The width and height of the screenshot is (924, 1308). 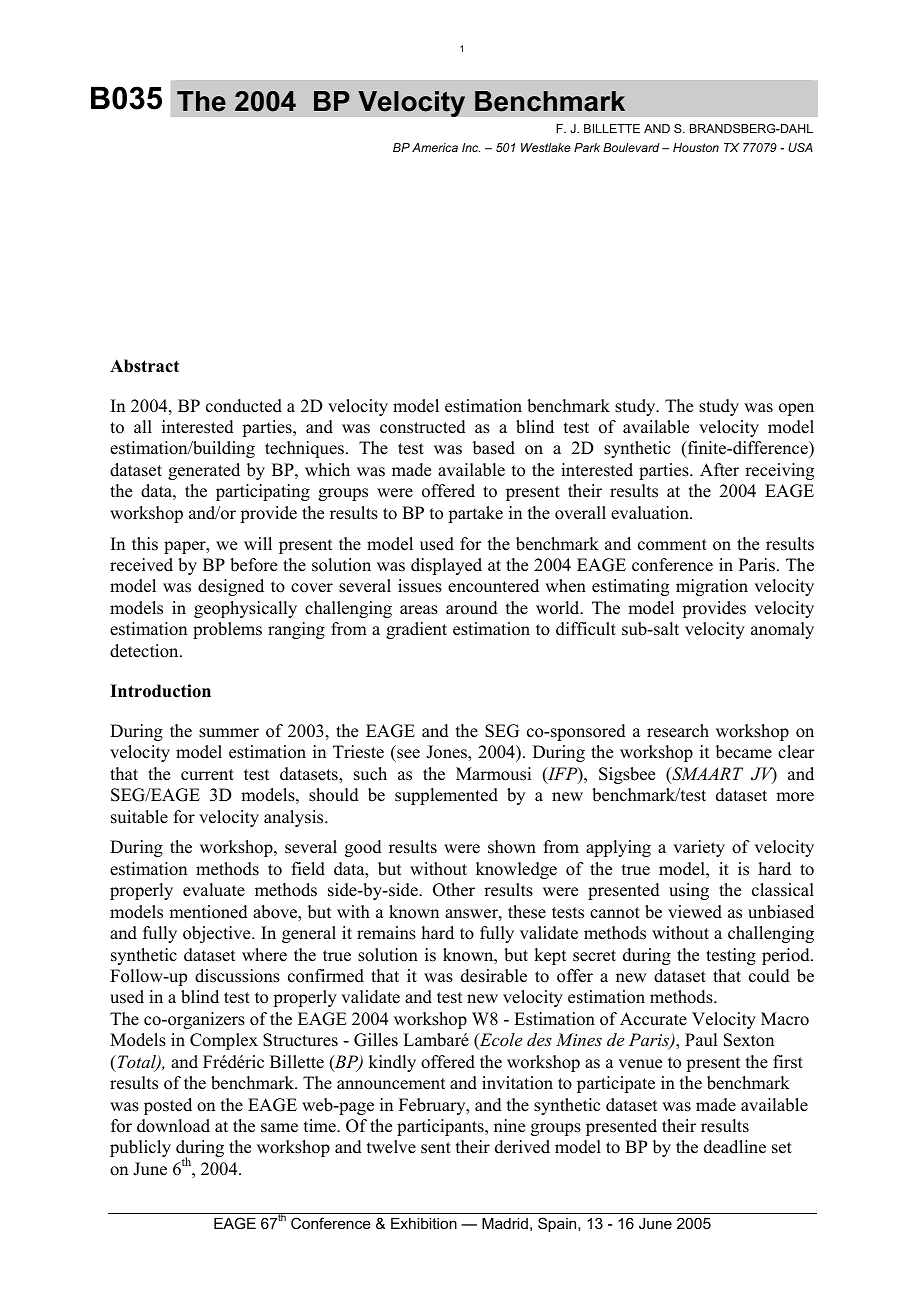 What do you see at coordinates (435, 147) in the screenshot?
I see `America` at bounding box center [435, 147].
